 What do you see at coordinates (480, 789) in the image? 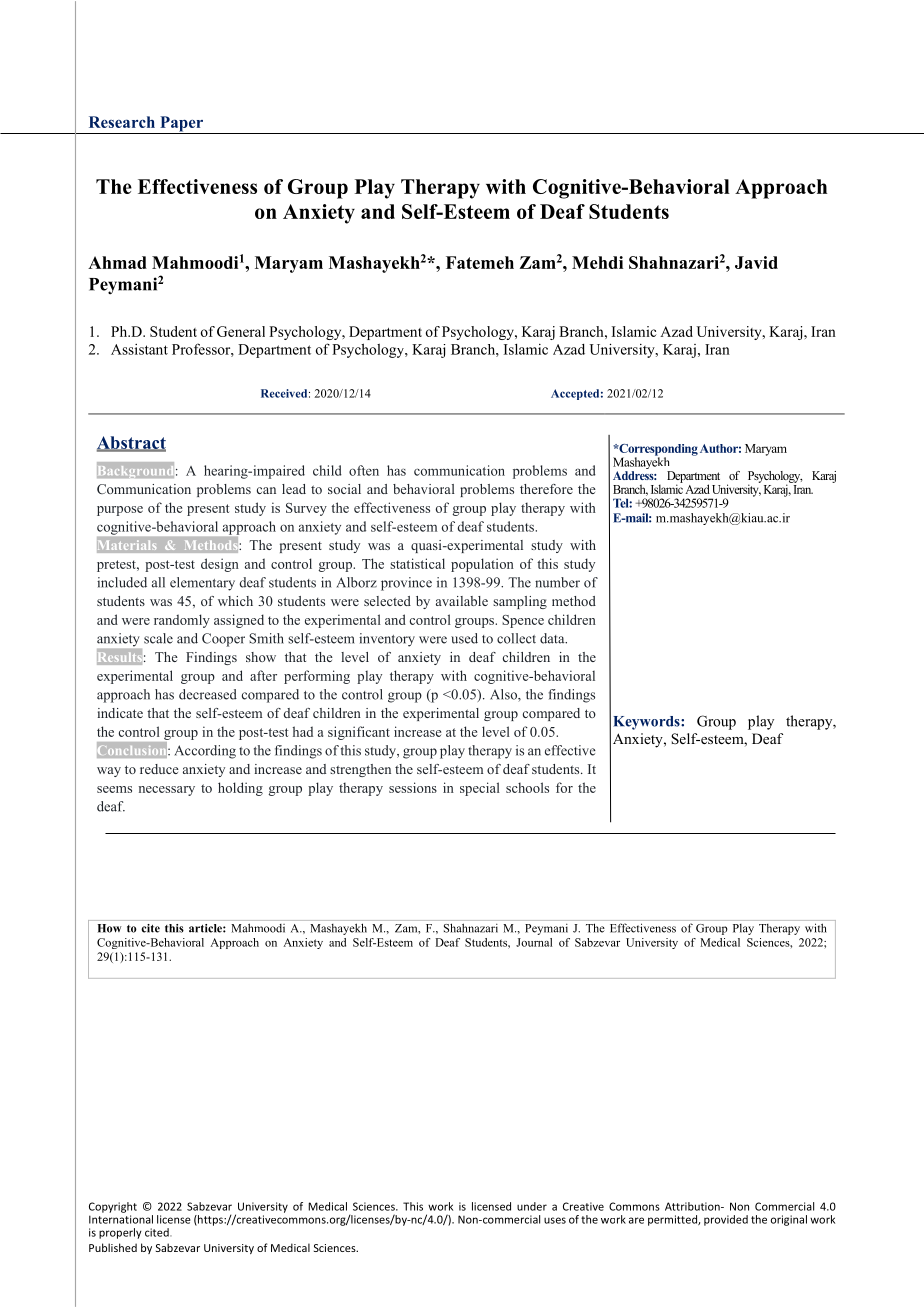
I see `special` at bounding box center [480, 789].
